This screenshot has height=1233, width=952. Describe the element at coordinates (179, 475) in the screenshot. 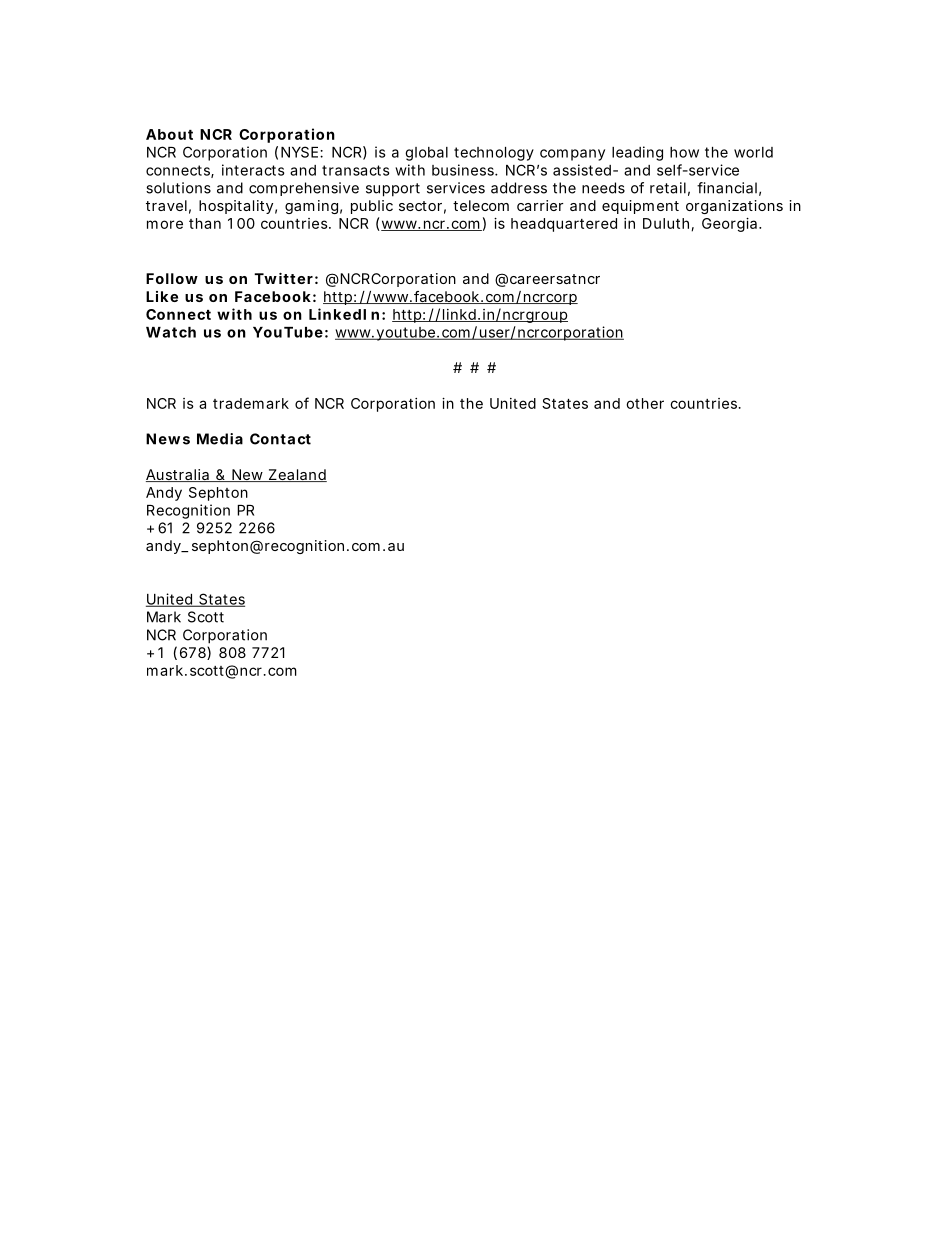

I see `Australia` at that location.
